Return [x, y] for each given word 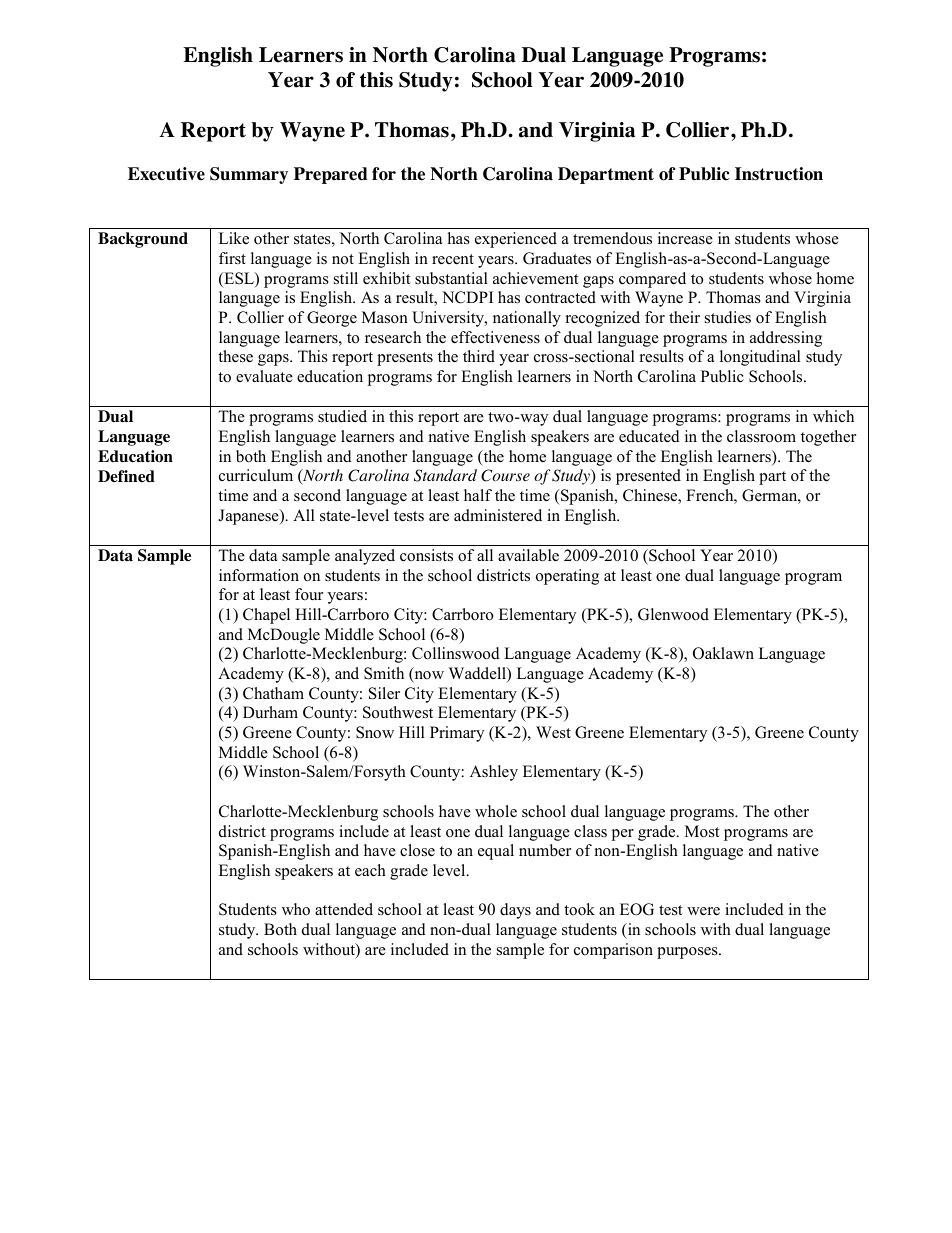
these [235, 356]
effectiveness [495, 337]
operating [567, 577]
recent [453, 259]
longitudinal [760, 358]
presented [648, 477]
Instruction [779, 174]
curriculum [256, 475]
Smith [384, 673]
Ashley [494, 773]
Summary [249, 175]
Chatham [273, 693]
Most [702, 831]
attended [344, 909]
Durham [270, 712]
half [478, 495]
